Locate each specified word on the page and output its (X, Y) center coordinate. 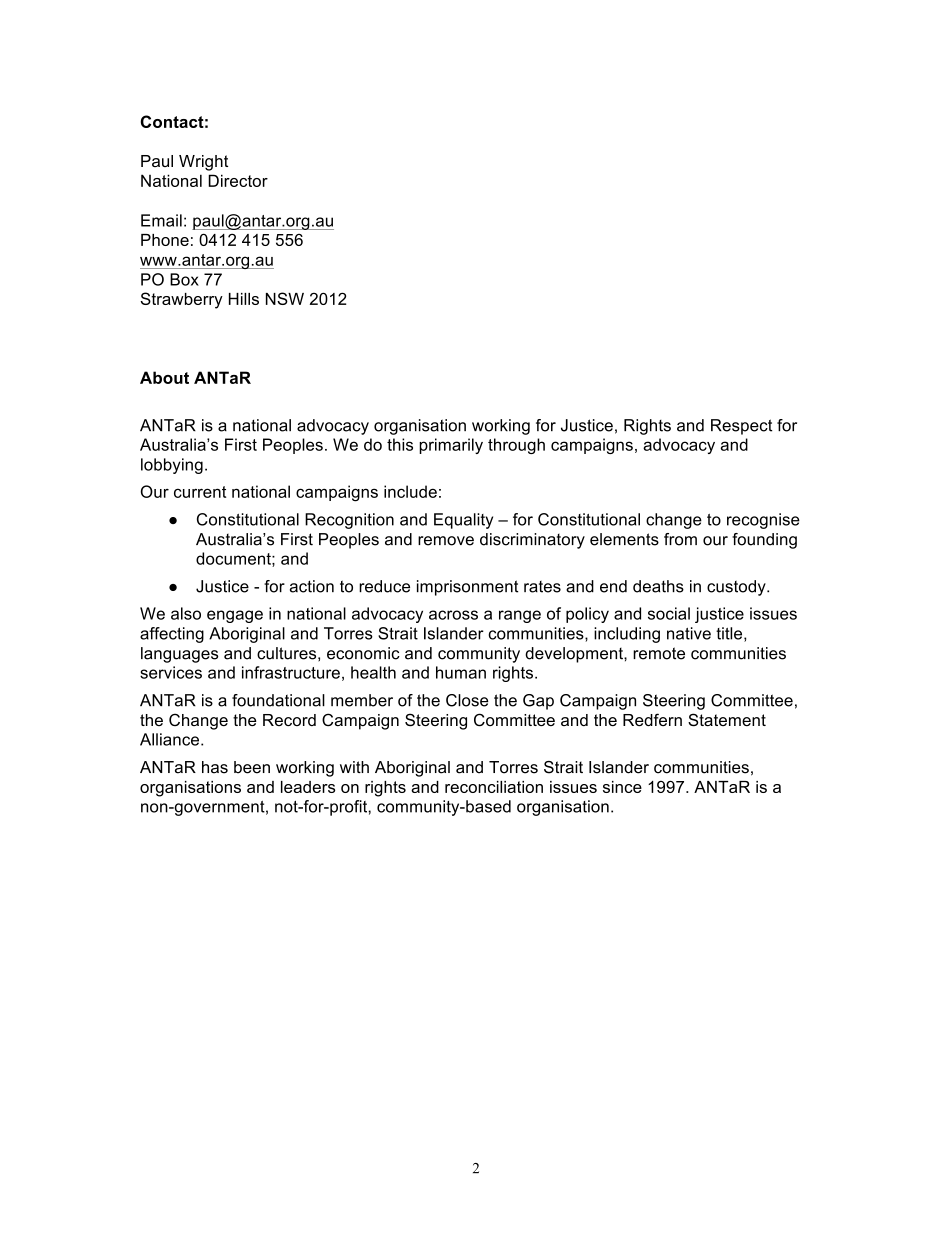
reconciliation (494, 787)
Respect (741, 427)
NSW (285, 298)
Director (238, 180)
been (252, 767)
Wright (203, 163)
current (200, 492)
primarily (451, 446)
